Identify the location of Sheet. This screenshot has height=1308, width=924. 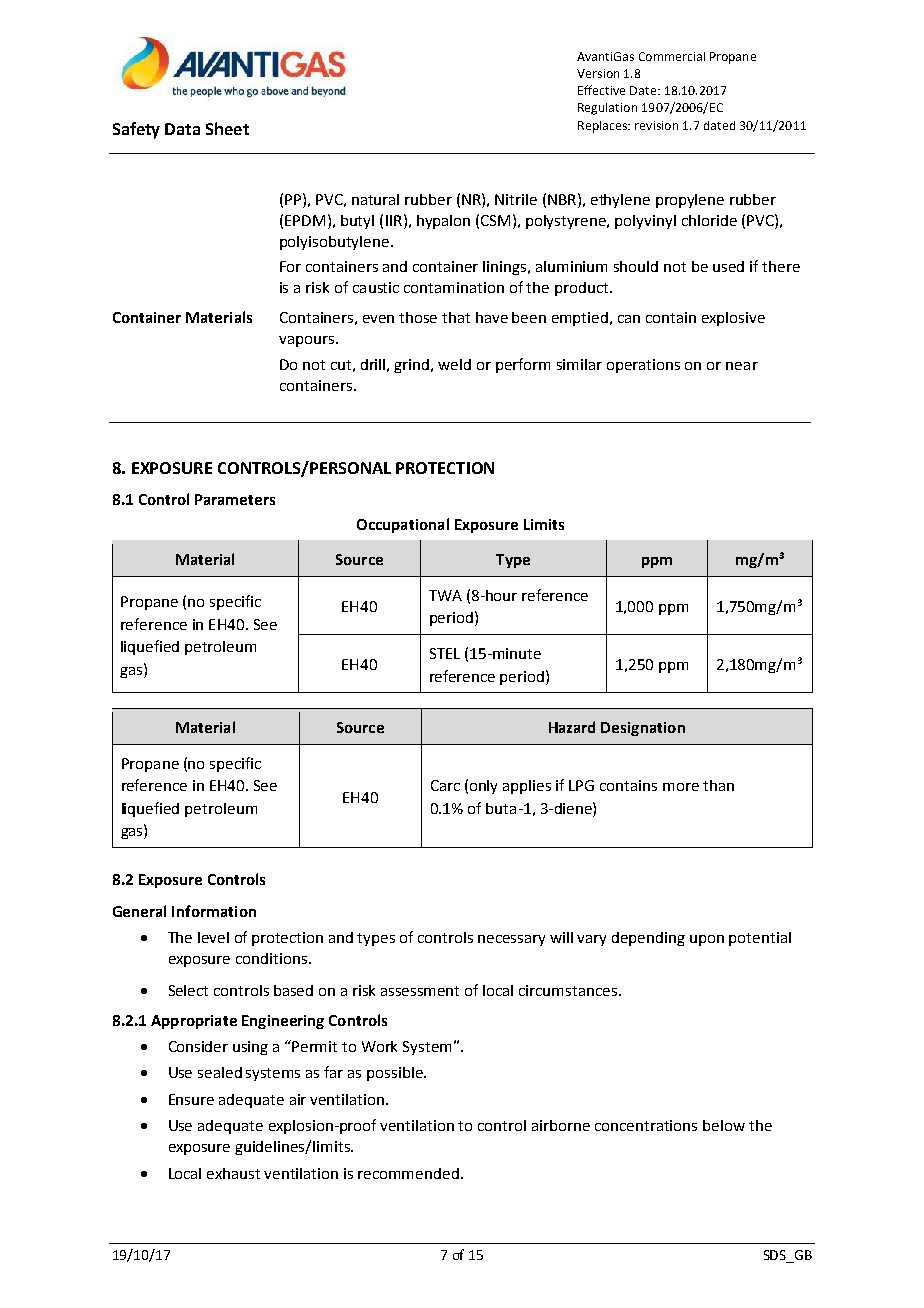
(227, 128).
